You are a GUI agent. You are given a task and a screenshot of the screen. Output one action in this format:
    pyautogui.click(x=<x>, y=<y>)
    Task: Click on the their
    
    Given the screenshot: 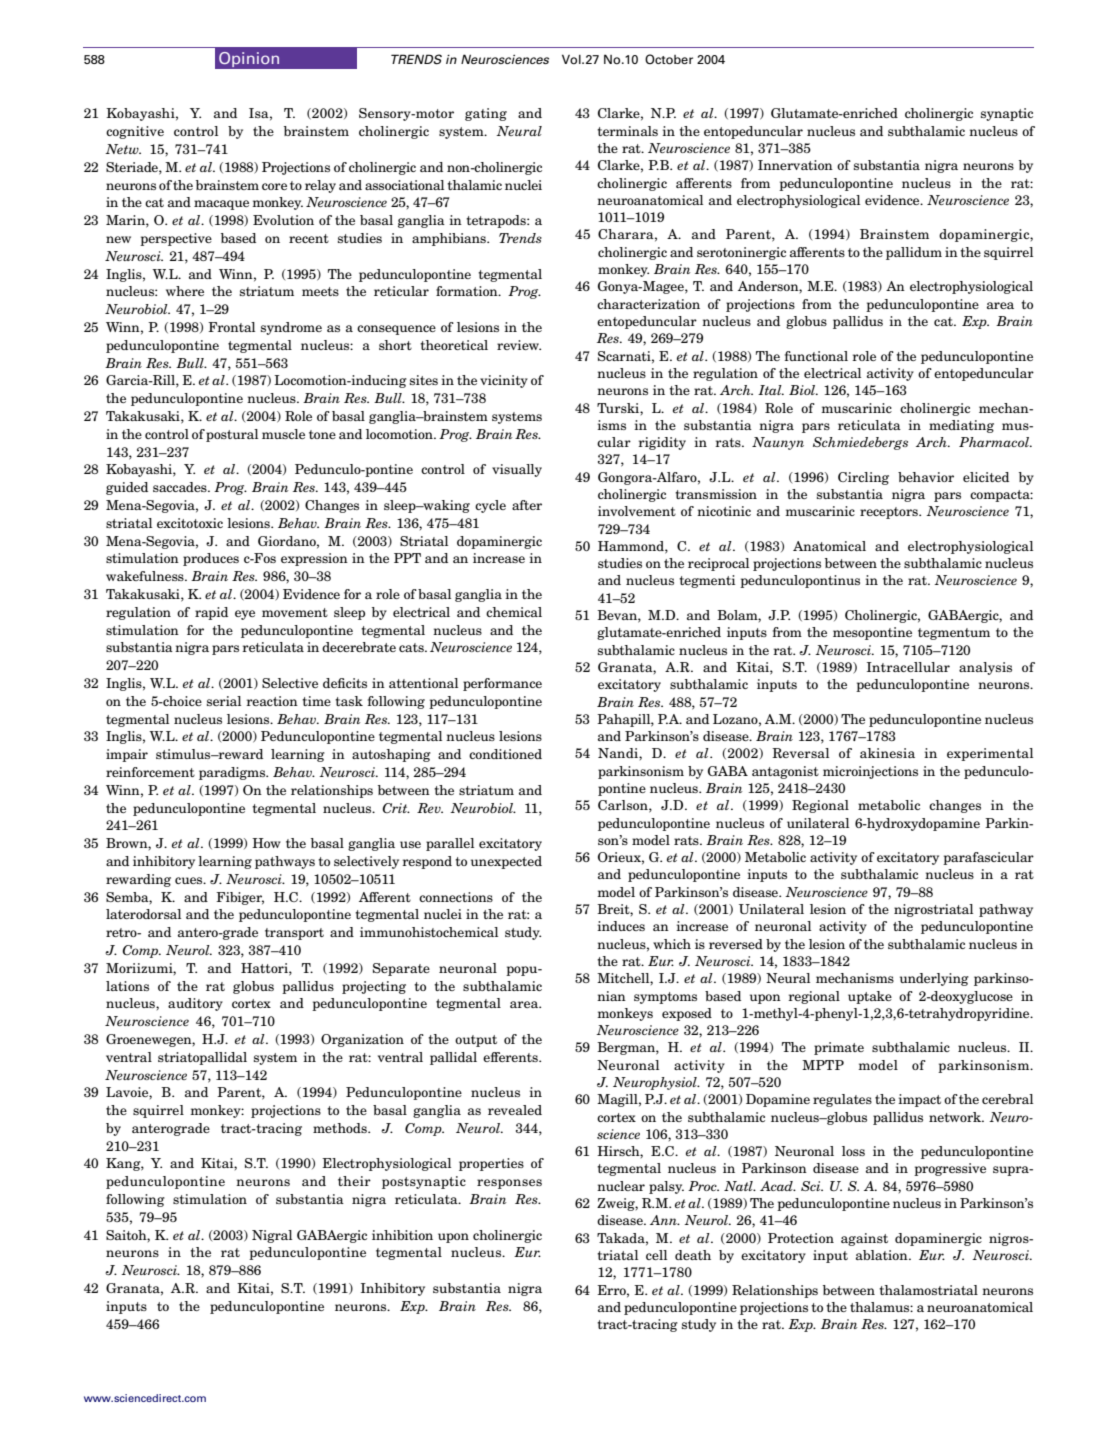 What is the action you would take?
    pyautogui.click(x=354, y=1181)
